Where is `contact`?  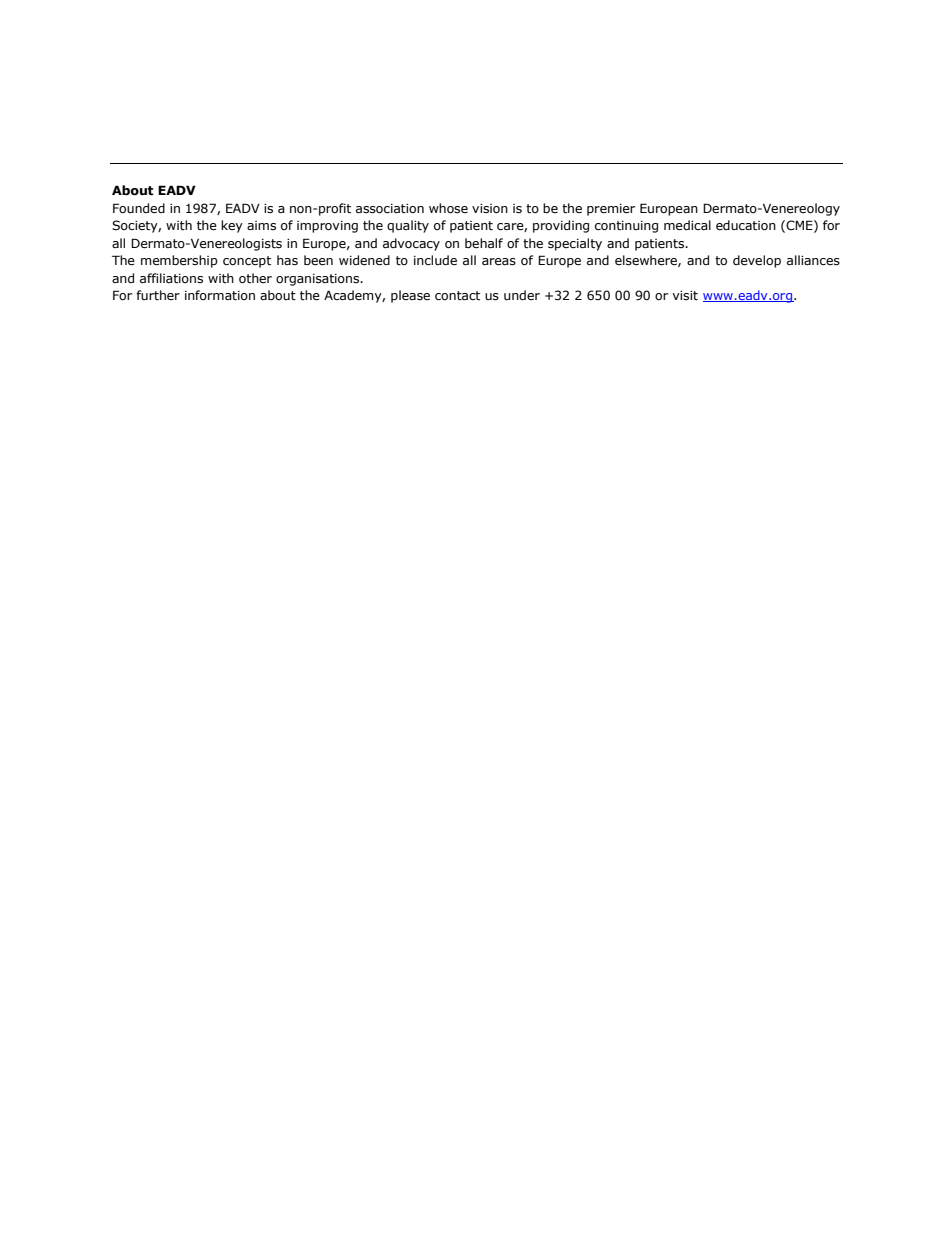
contact is located at coordinates (457, 296).
